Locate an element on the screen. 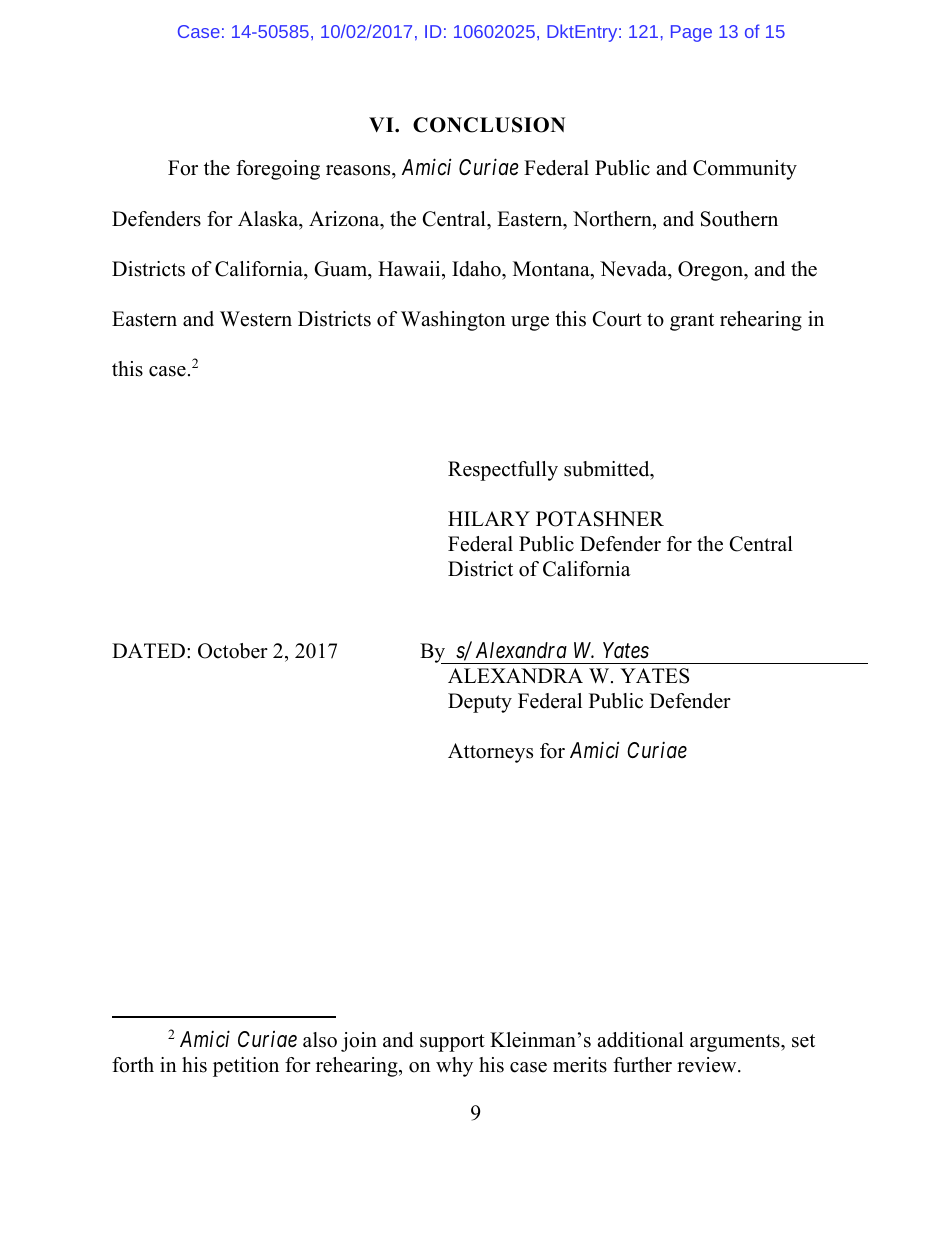 Image resolution: width=952 pixels, height=1233 pixels. also is located at coordinates (320, 1040).
